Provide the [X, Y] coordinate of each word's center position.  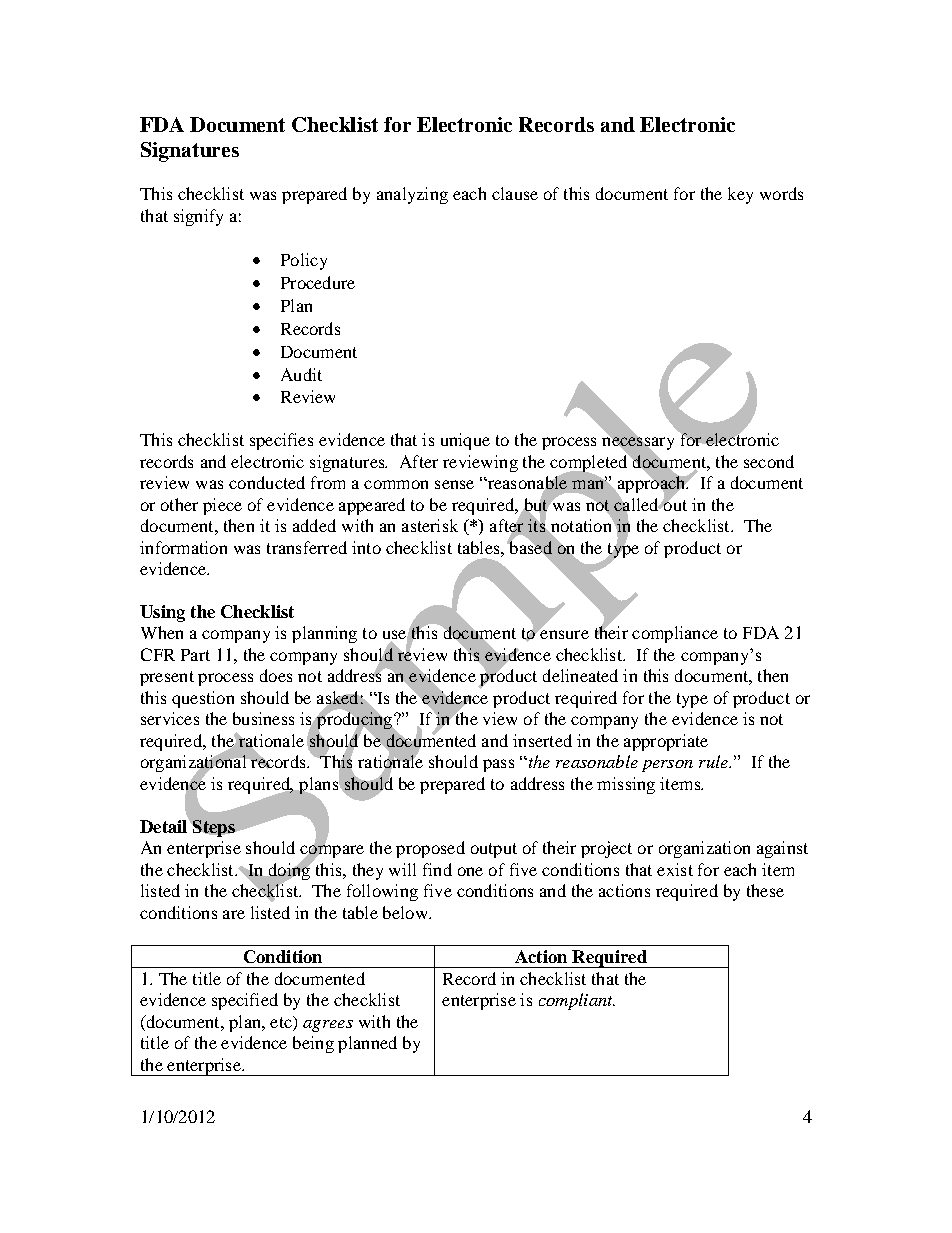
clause [515, 193]
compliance [675, 634]
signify [198, 217]
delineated [580, 675]
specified [245, 1001]
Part [195, 655]
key [740, 195]
